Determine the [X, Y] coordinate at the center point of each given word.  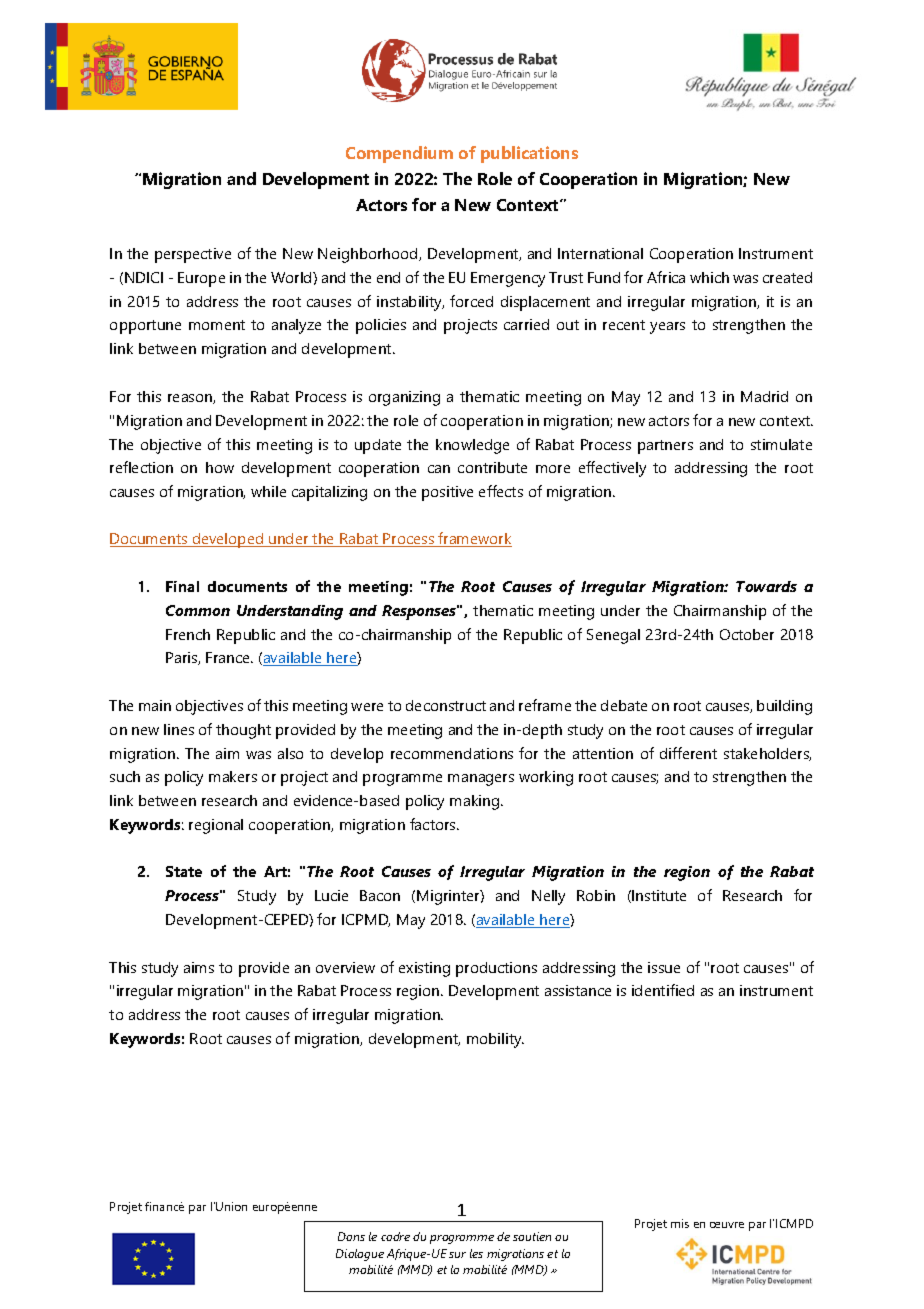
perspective [193, 255]
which [709, 277]
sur [457, 1255]
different [688, 753]
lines [179, 729]
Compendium [399, 154]
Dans [351, 1236]
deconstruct [446, 705]
